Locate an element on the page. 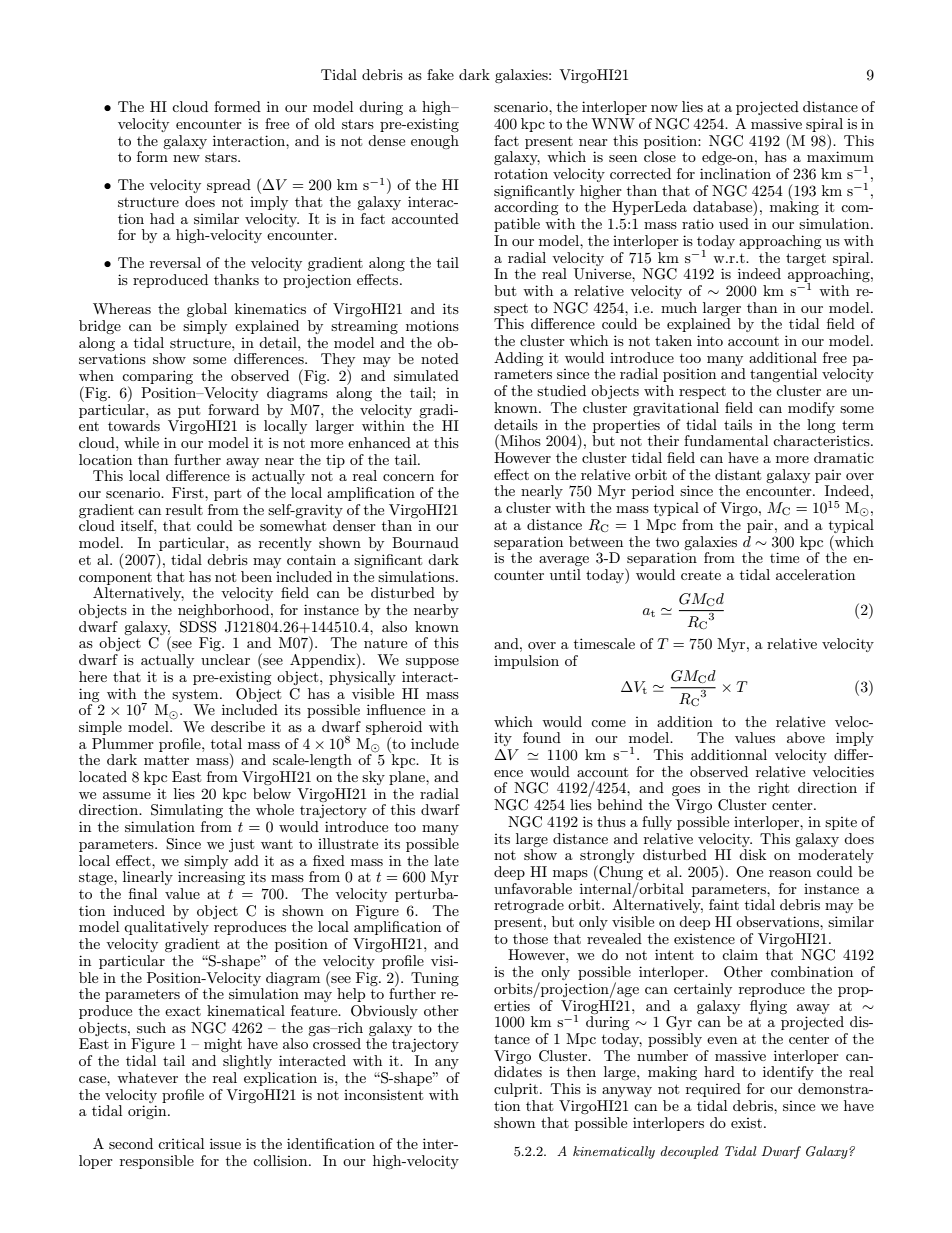 The height and width of the document is (1233, 952). new is located at coordinates (186, 158).
